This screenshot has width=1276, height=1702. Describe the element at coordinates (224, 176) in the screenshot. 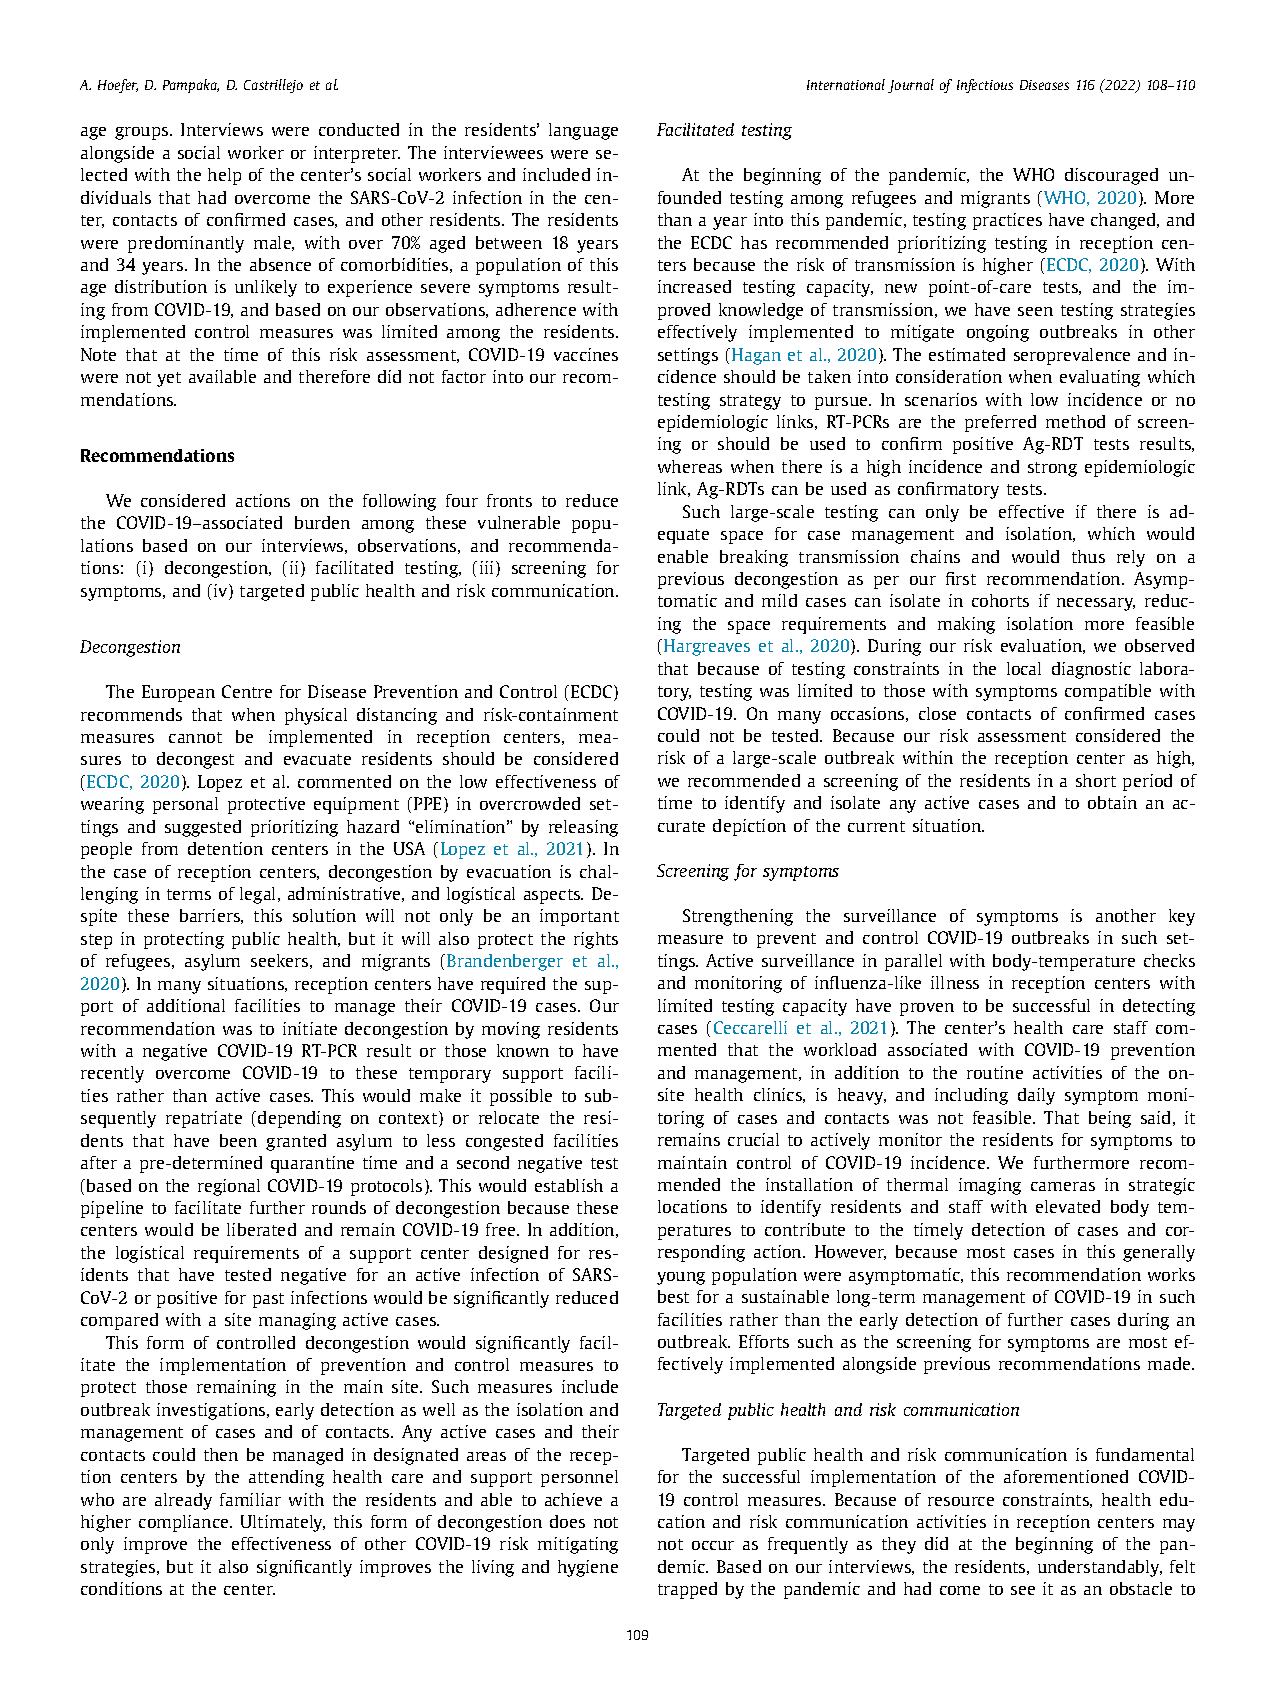

I see `help` at that location.
